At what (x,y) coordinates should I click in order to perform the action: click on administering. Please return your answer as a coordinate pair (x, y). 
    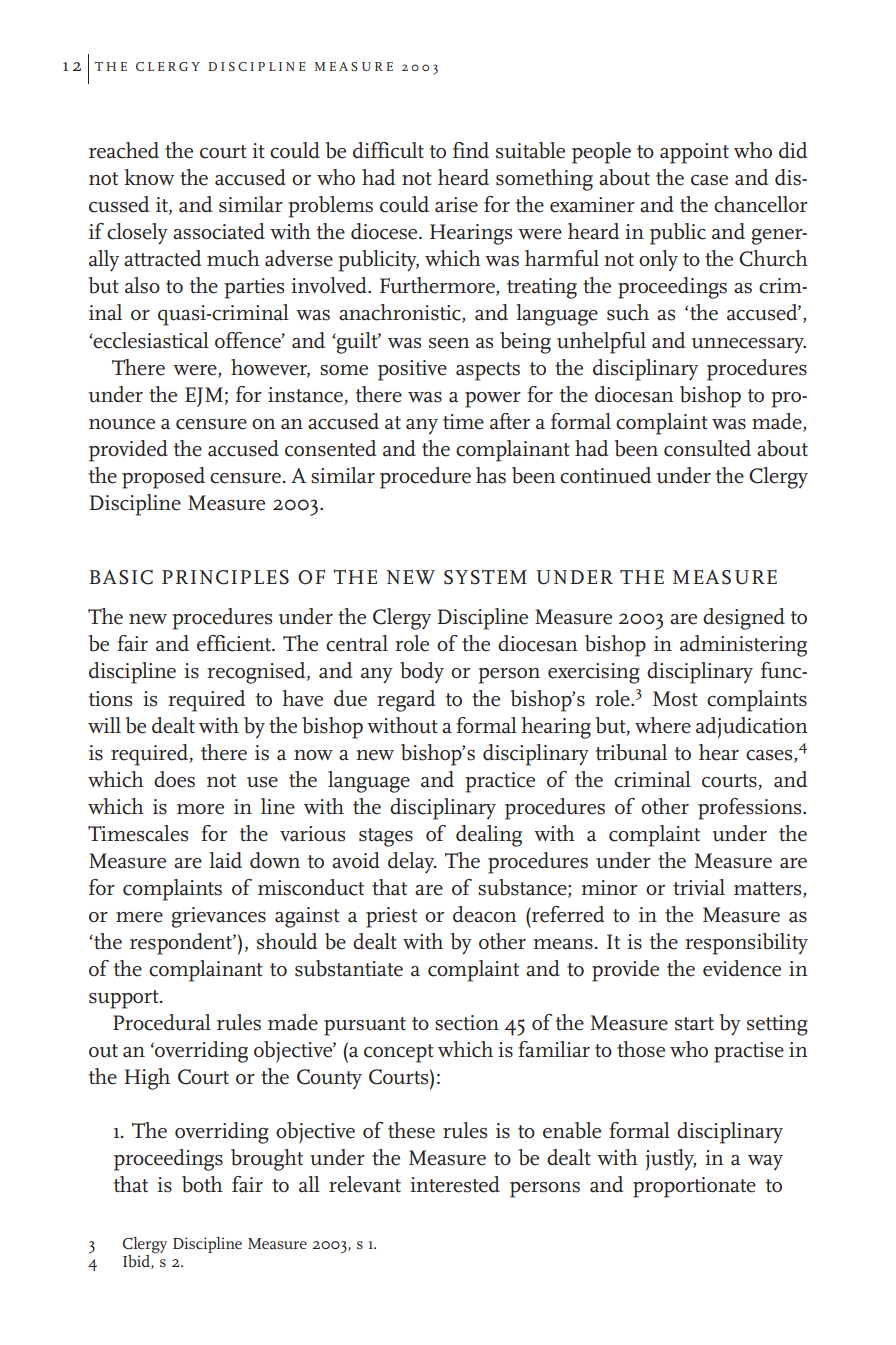
    Looking at the image, I should click on (743, 646).
